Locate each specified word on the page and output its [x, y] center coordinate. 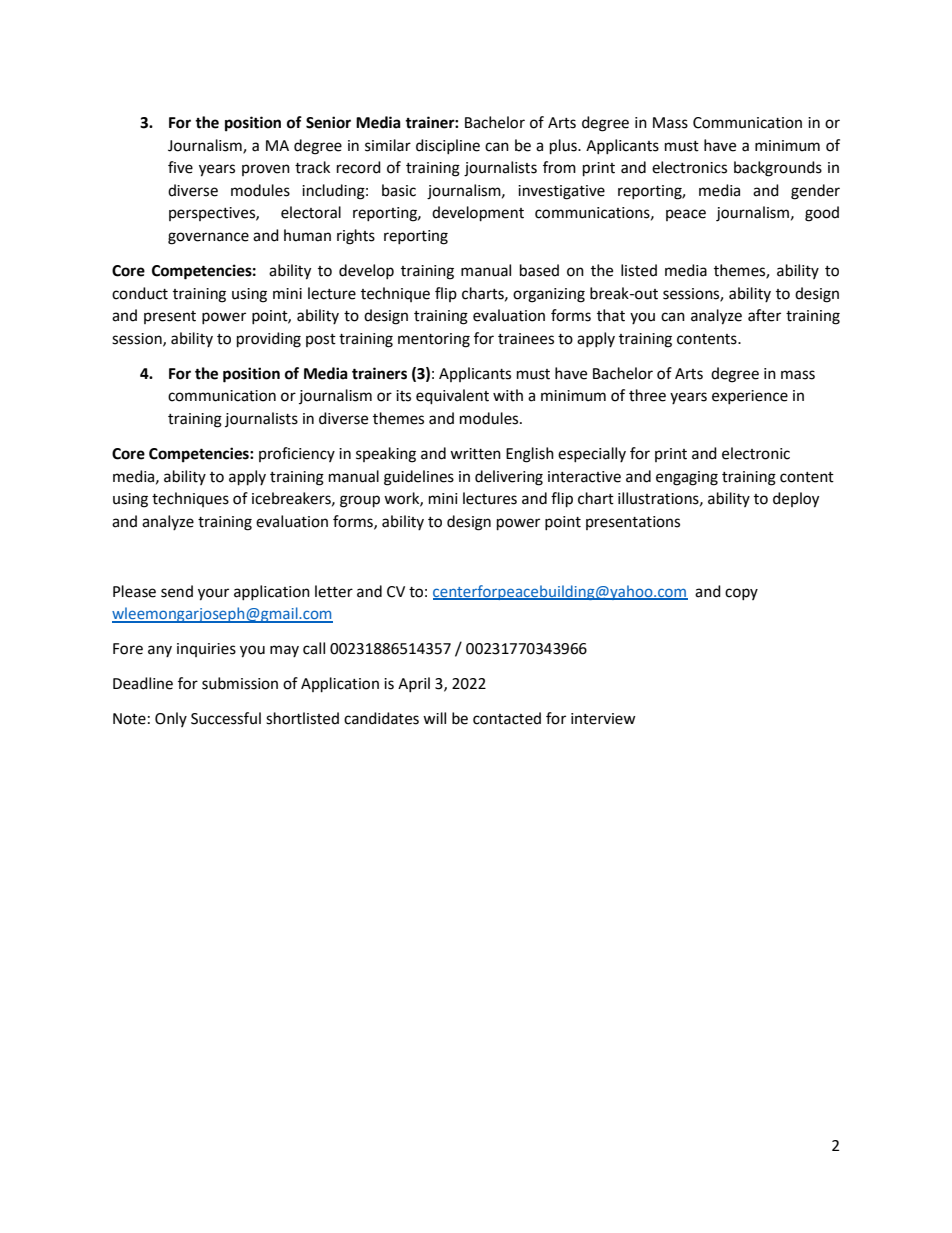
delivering [509, 478]
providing [269, 340]
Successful [226, 718]
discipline [448, 146]
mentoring [434, 340]
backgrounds [778, 169]
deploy [796, 500]
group [360, 501]
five [180, 167]
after [764, 315]
